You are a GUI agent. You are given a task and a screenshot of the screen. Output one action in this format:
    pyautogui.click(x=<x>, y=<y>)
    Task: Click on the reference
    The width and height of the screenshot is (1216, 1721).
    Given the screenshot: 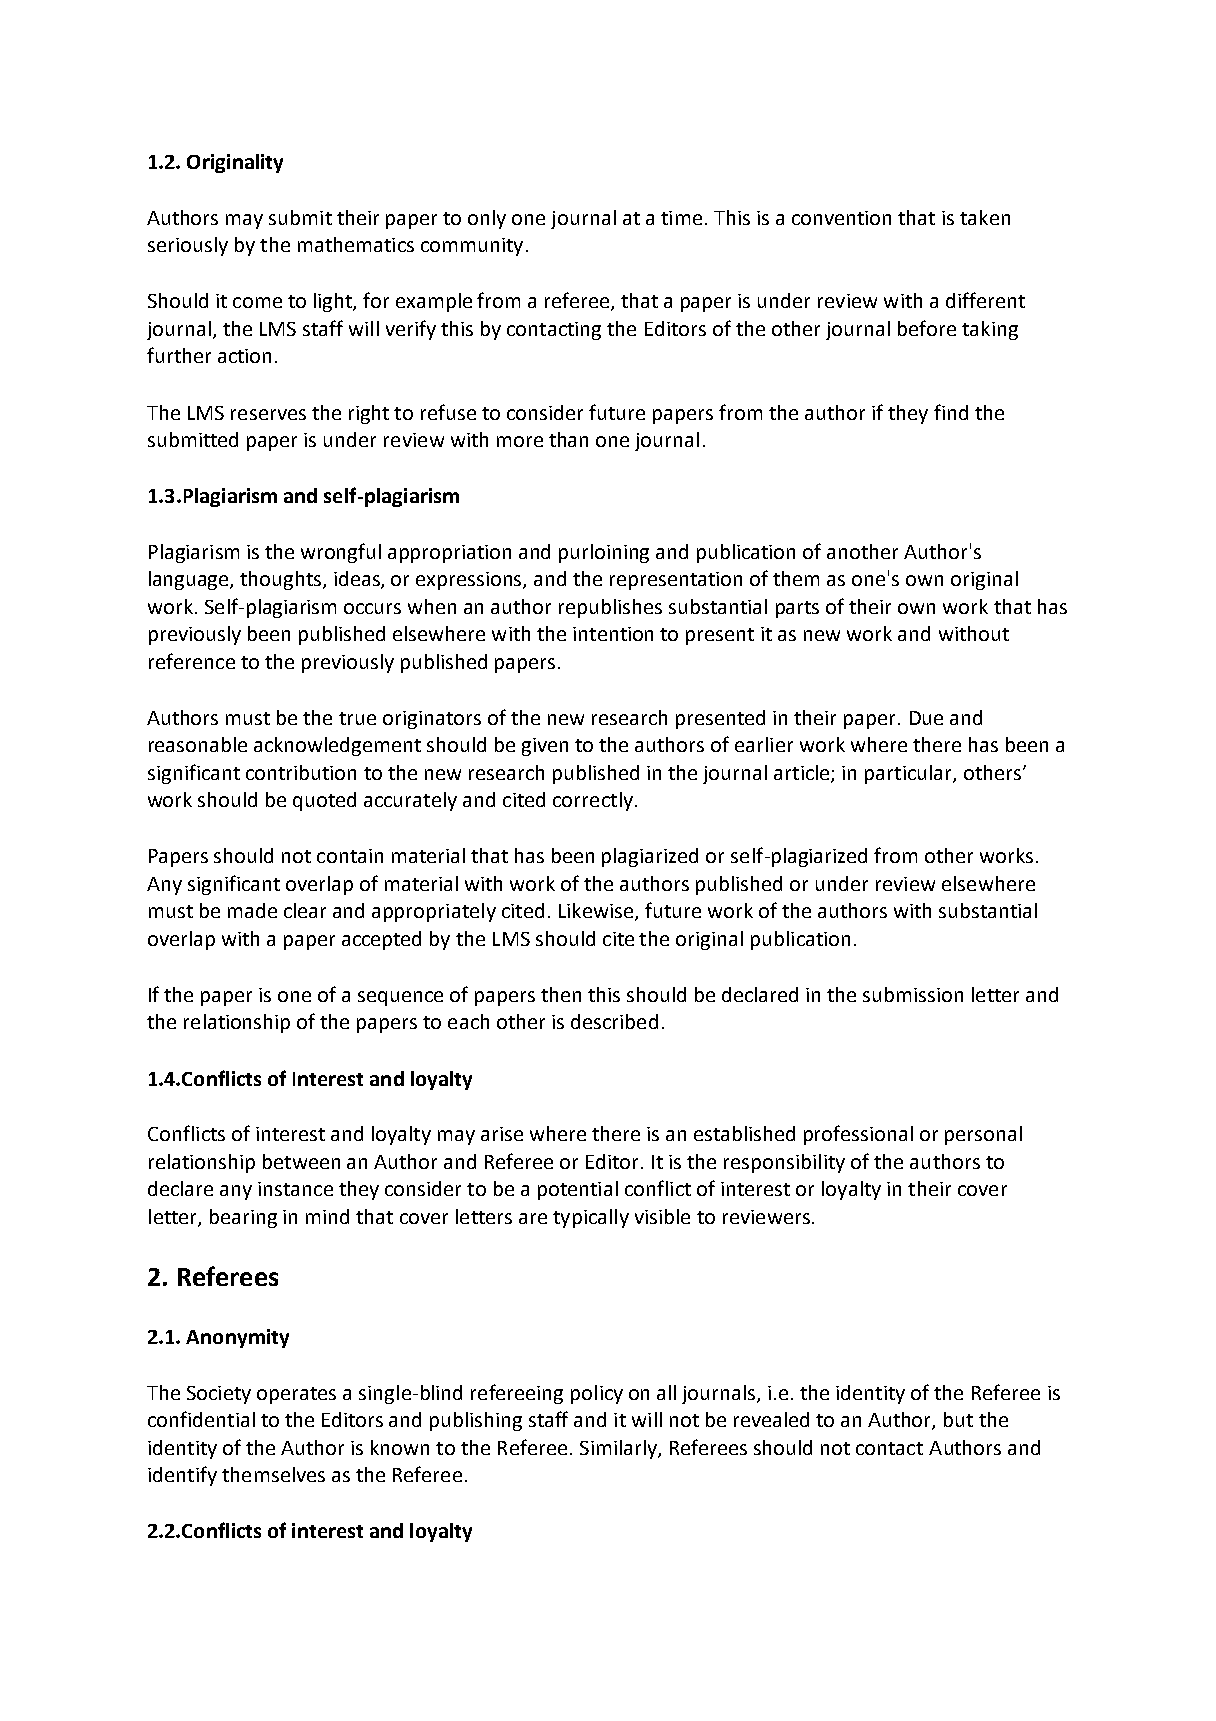 What is the action you would take?
    pyautogui.click(x=192, y=661)
